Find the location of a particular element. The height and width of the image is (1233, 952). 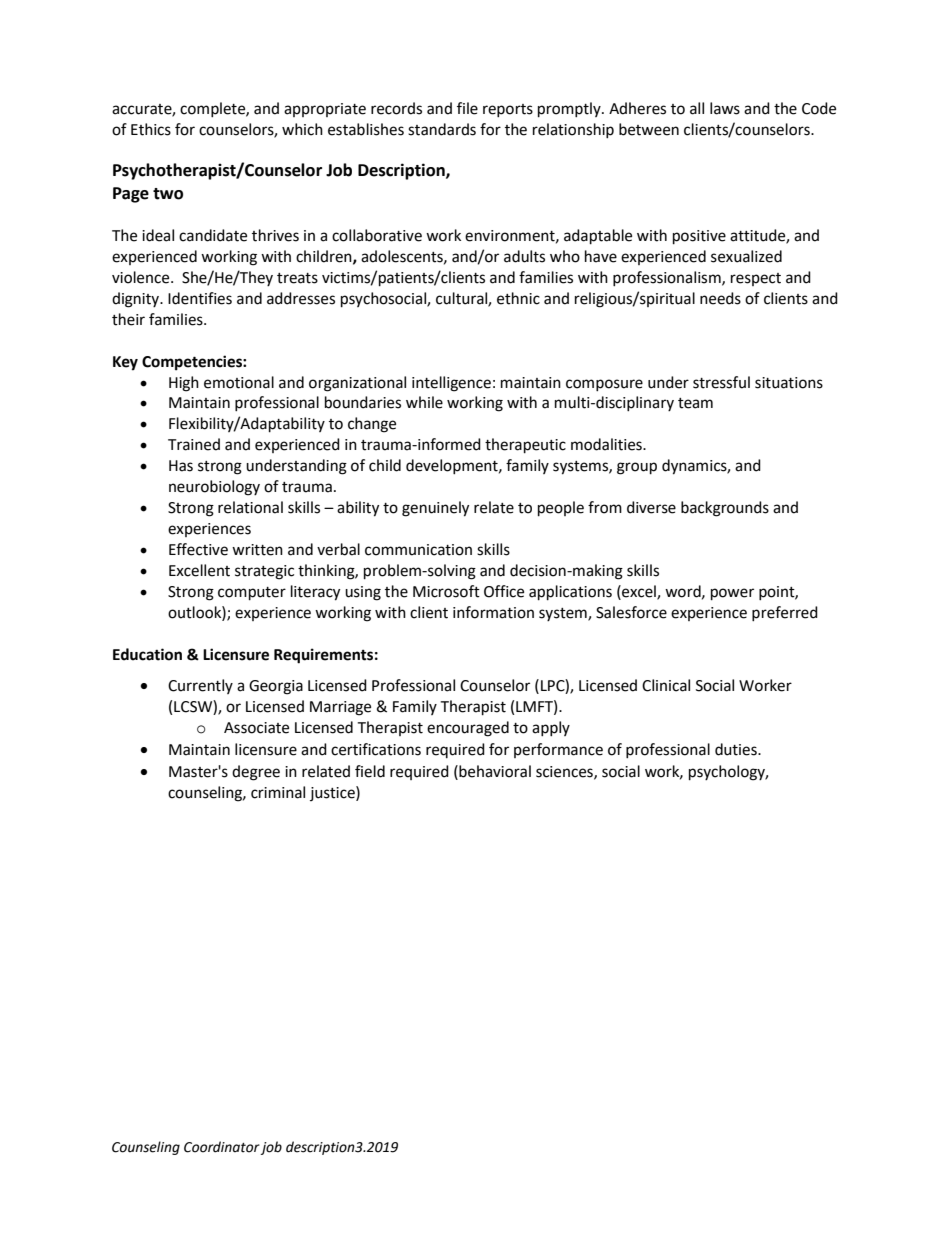

Associate is located at coordinates (256, 728).
